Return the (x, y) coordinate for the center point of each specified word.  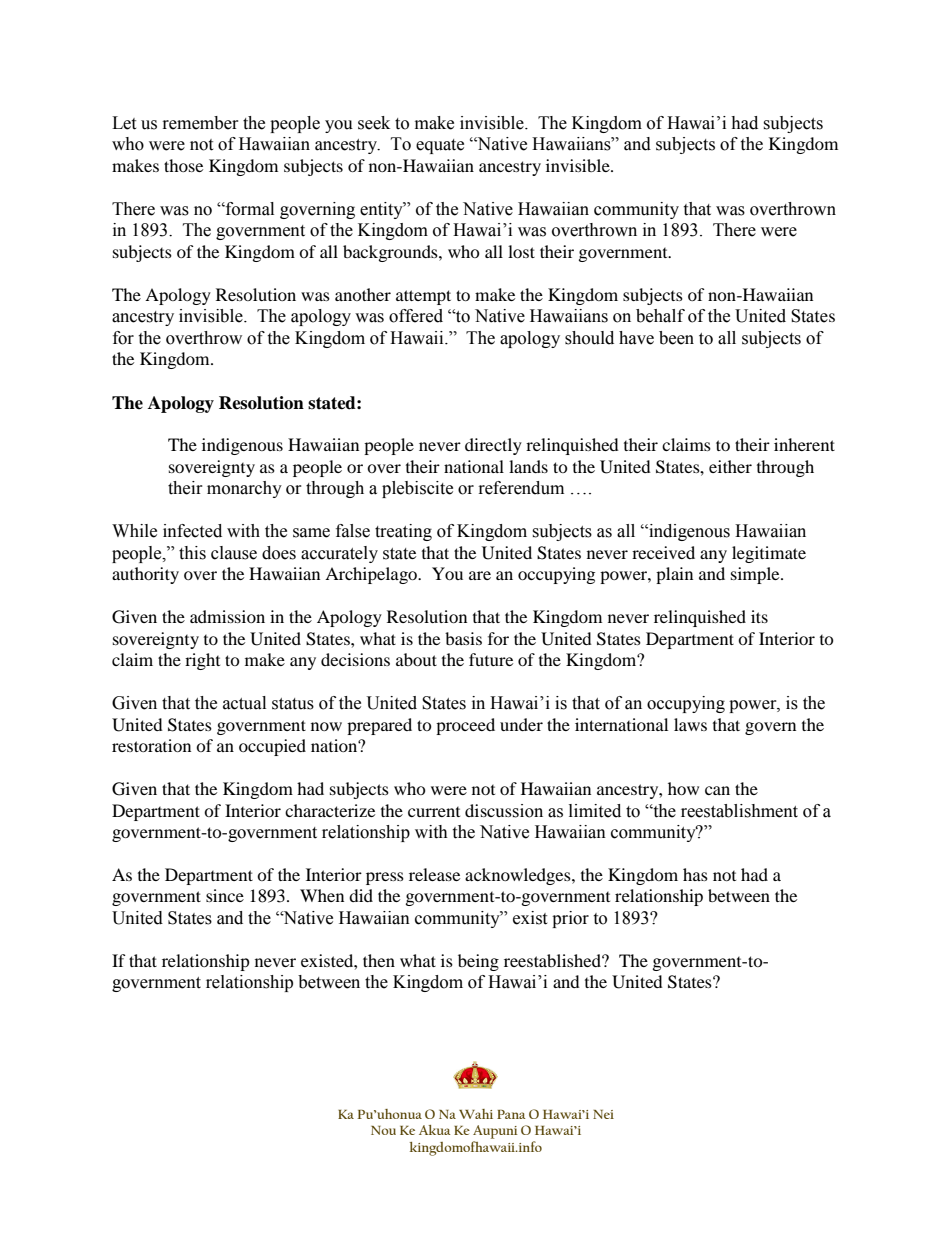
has (695, 874)
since (225, 895)
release (434, 874)
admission (227, 616)
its (759, 616)
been (676, 338)
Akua (434, 1130)
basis (463, 638)
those (183, 165)
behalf (660, 316)
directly (493, 446)
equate (440, 146)
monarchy (244, 489)
